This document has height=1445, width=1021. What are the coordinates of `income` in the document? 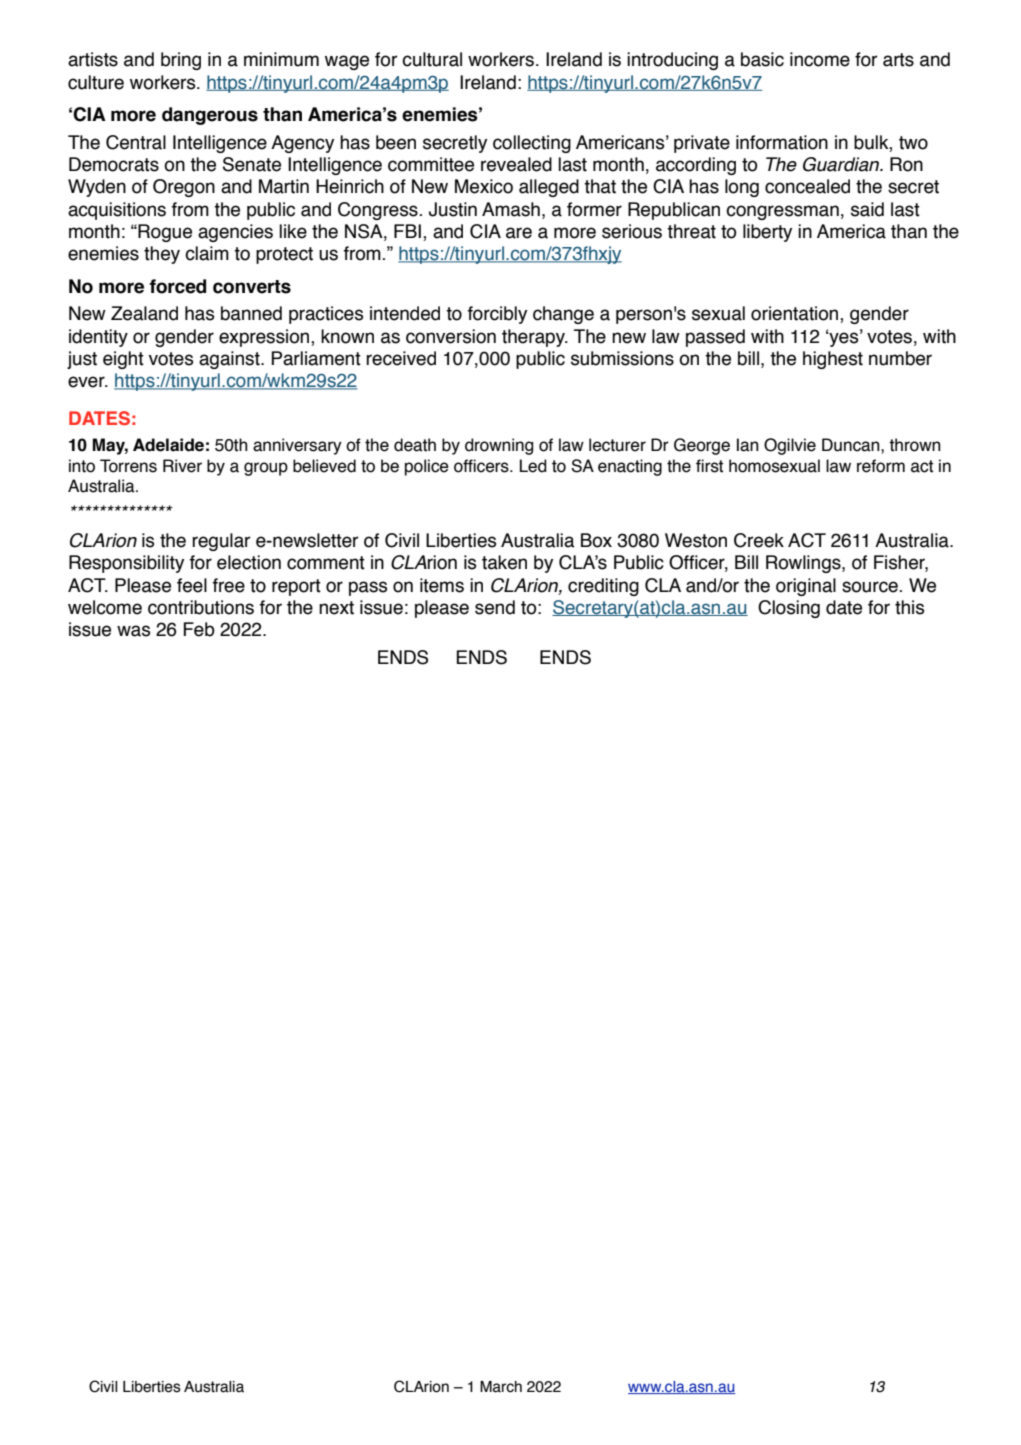 It's located at (820, 59).
